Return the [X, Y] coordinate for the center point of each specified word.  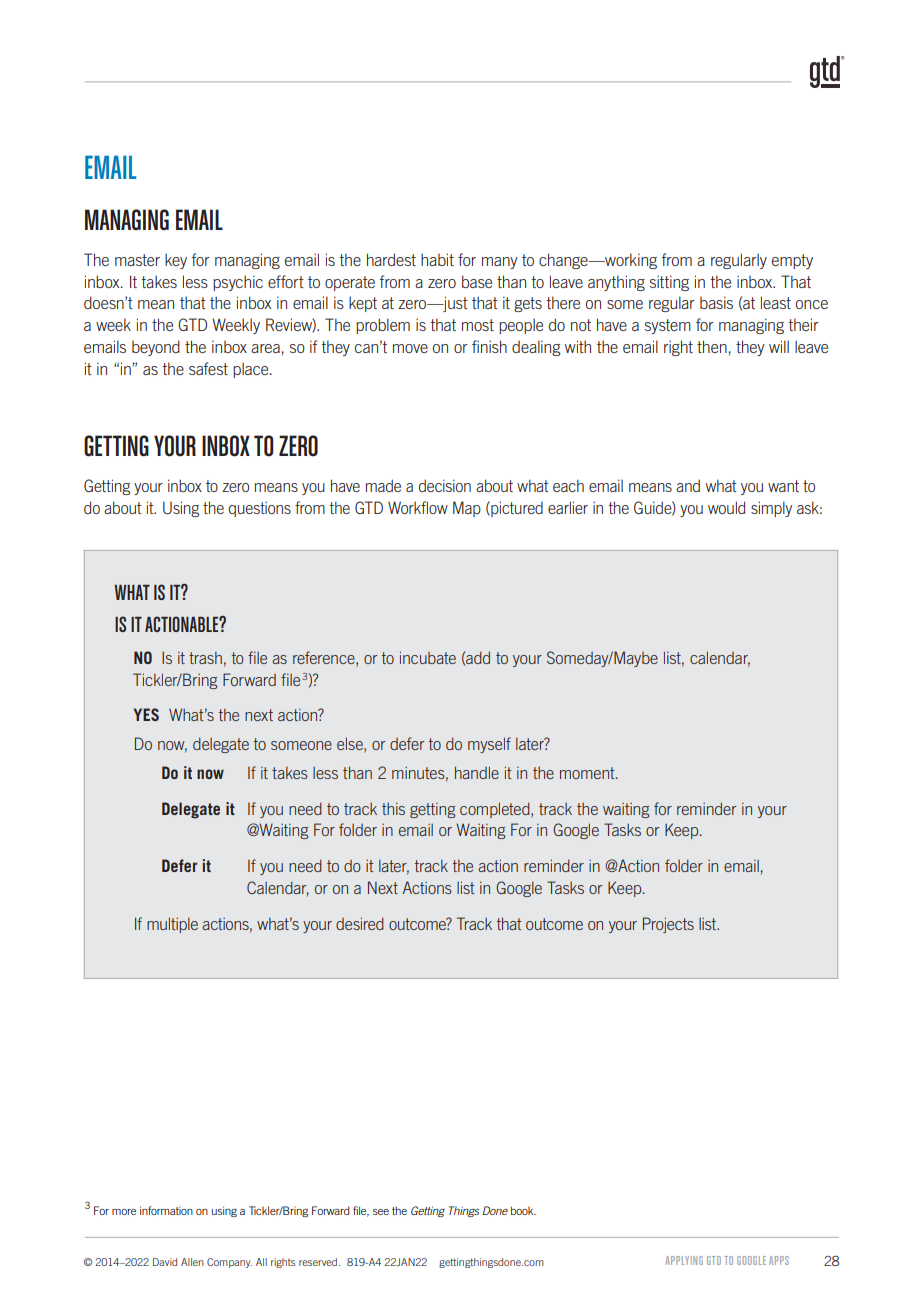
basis [716, 302]
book [523, 1210]
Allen [192, 1262]
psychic [238, 283]
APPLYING [684, 1260]
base [477, 281]
